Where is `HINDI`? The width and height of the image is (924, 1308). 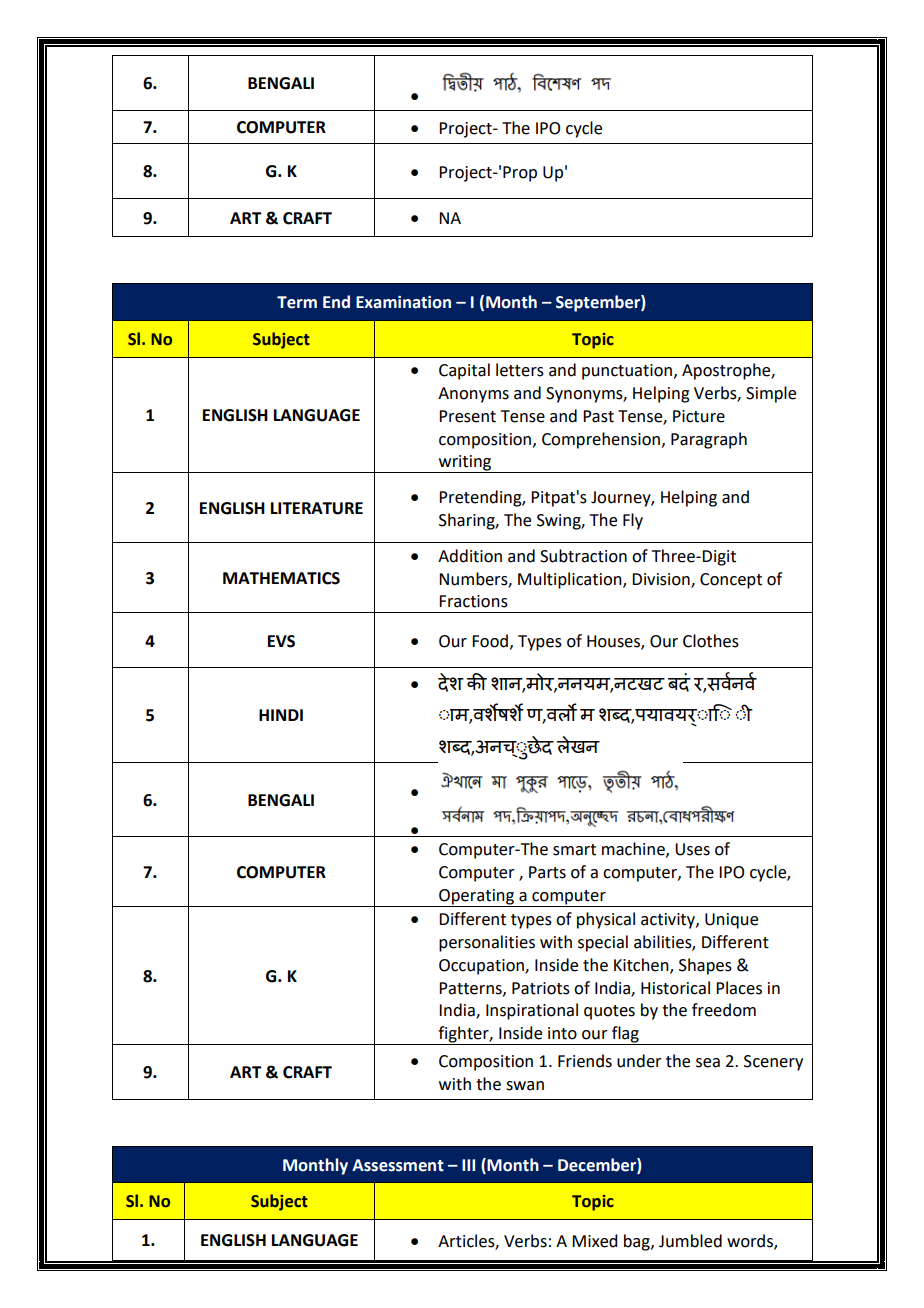 HINDI is located at coordinates (281, 715).
